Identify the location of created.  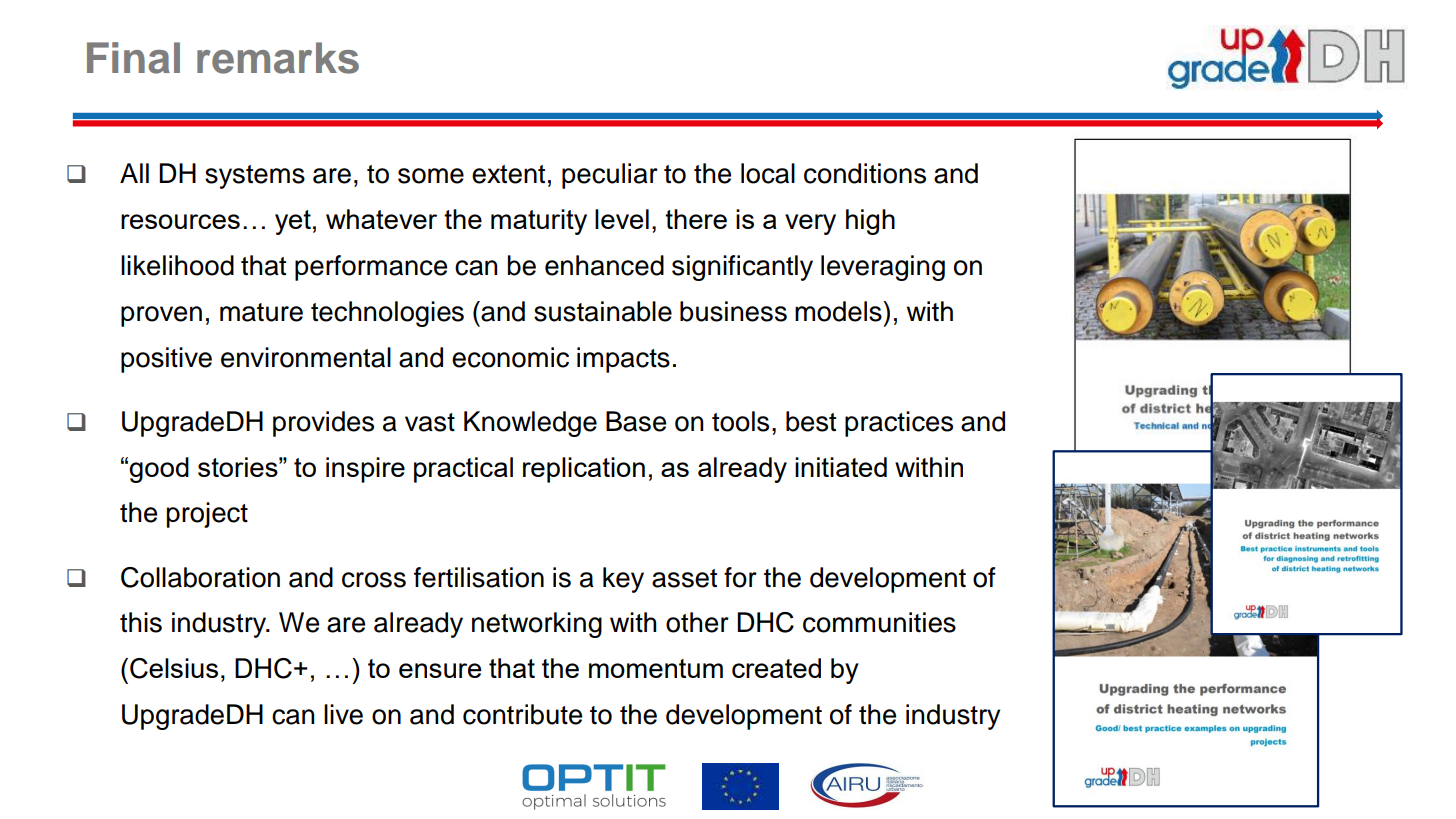
(776, 668).
